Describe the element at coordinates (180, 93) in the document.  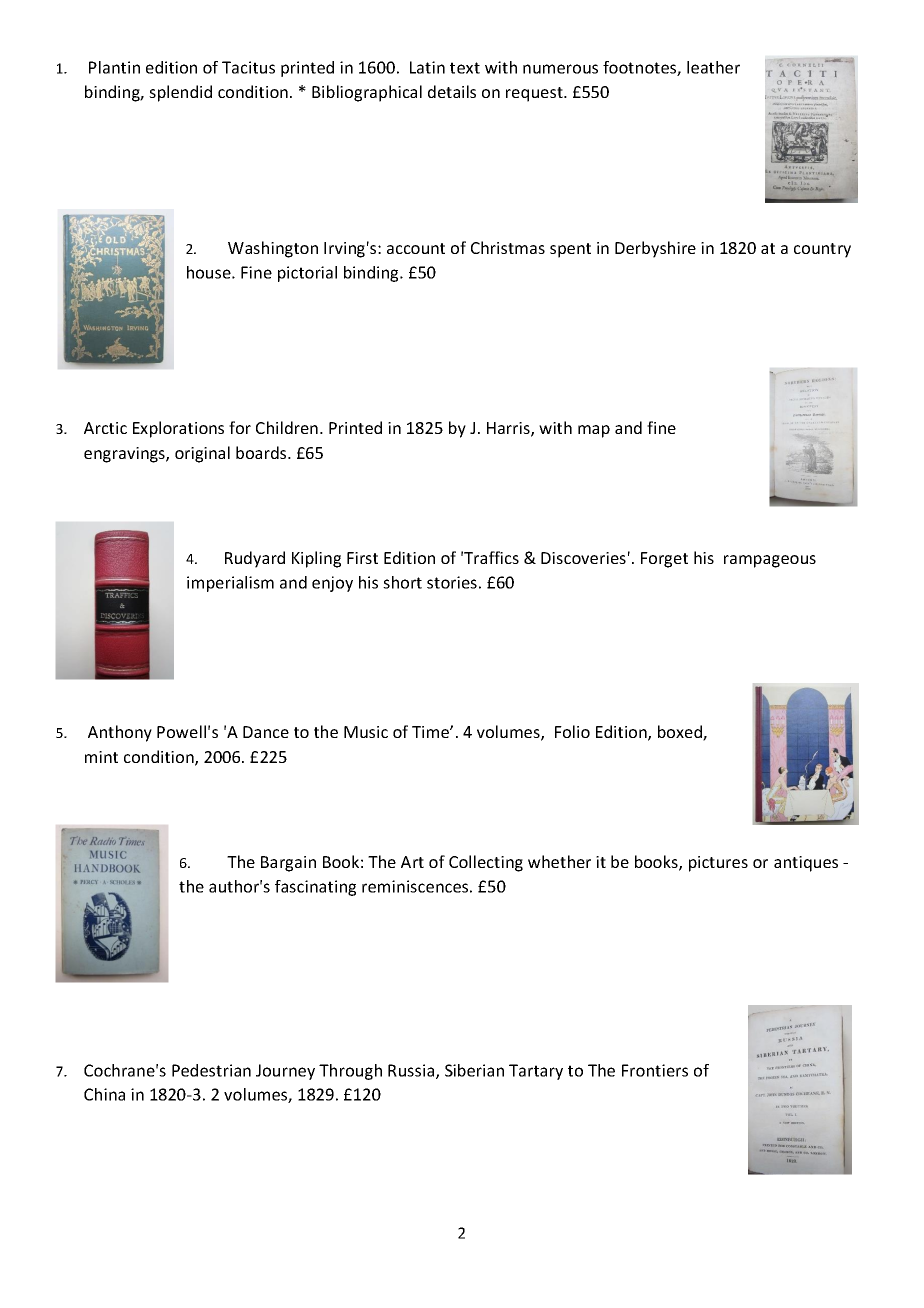
I see `splendid` at that location.
